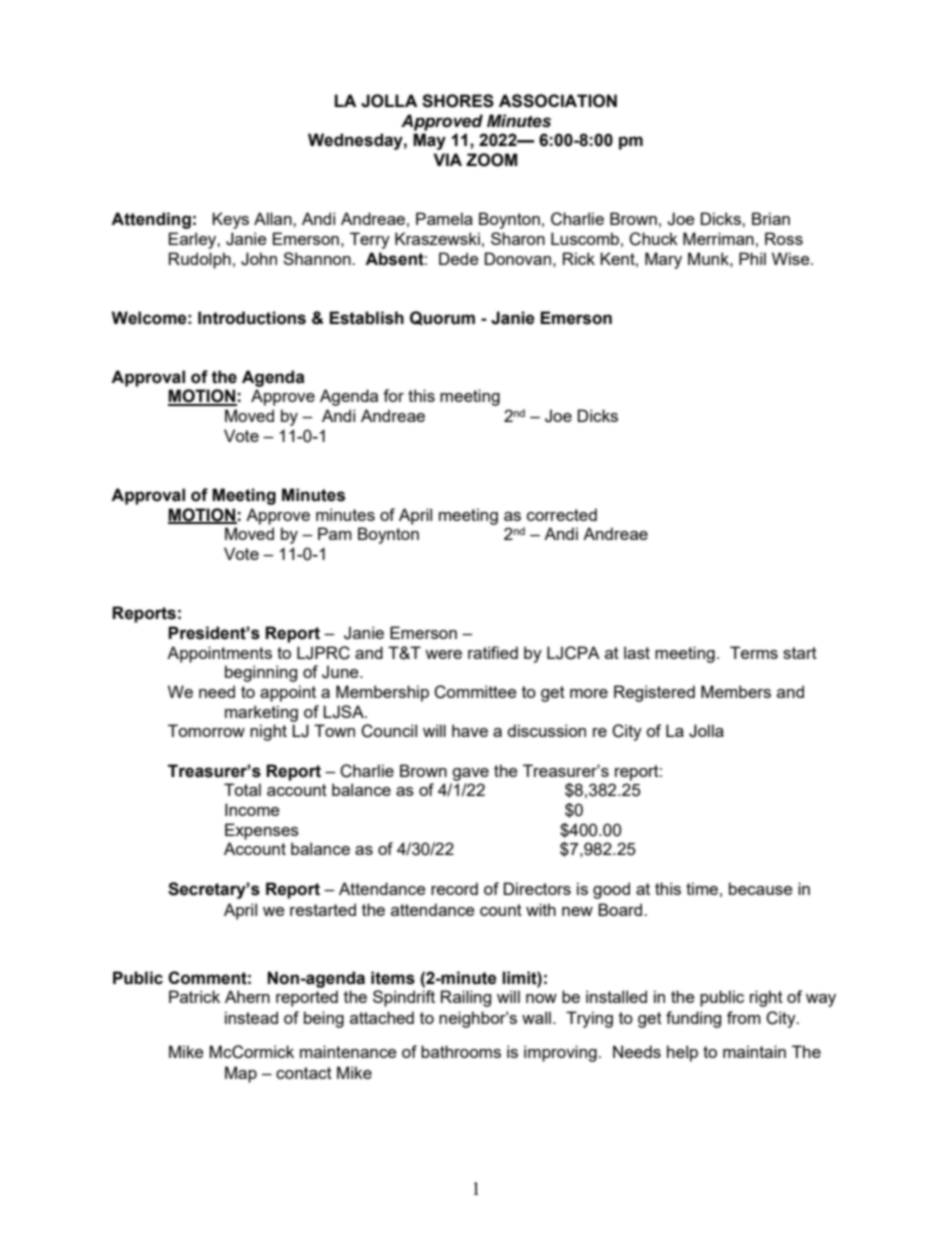 This image has height=1233, width=952. What do you see at coordinates (754, 1051) in the image?
I see `maintain` at bounding box center [754, 1051].
